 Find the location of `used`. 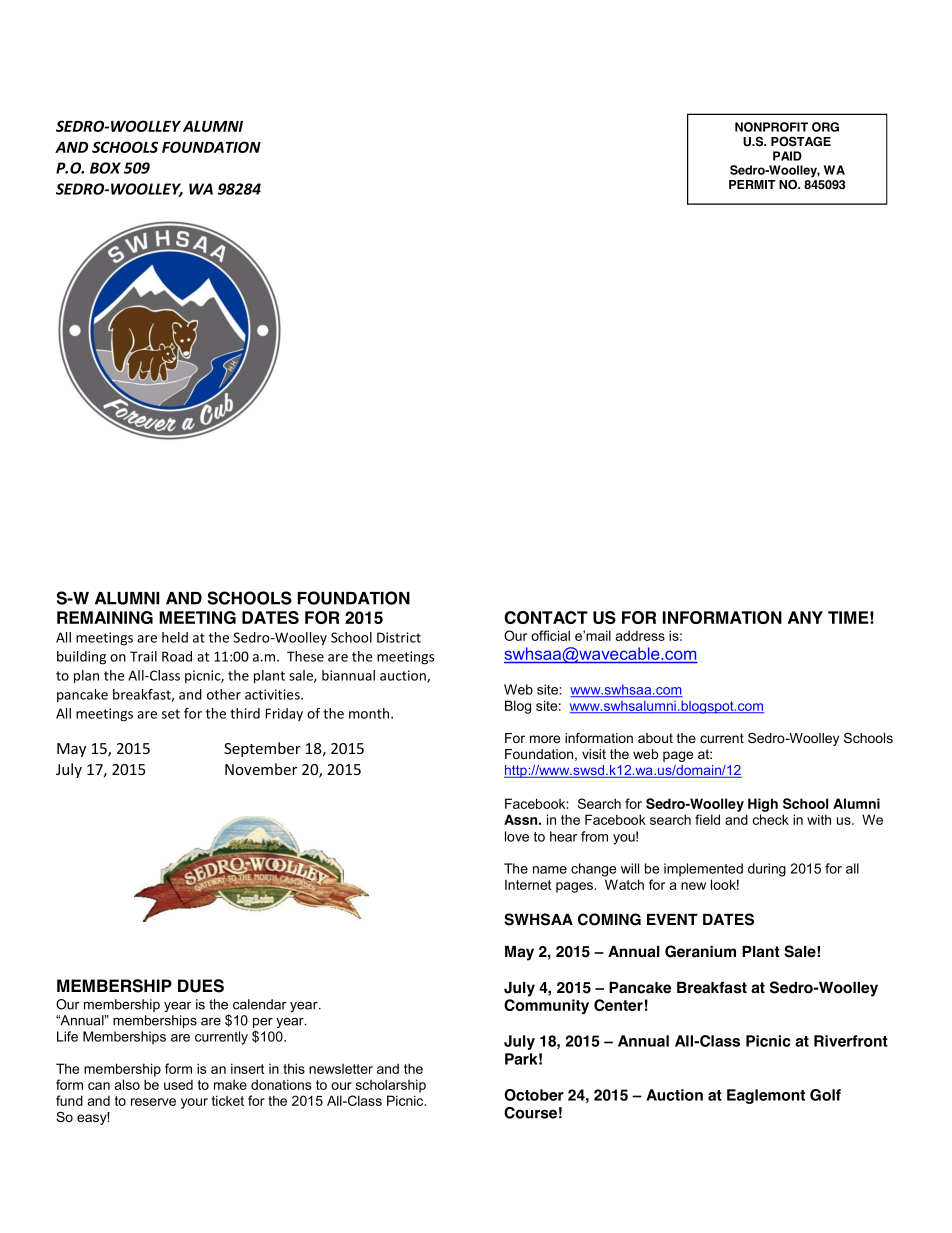

used is located at coordinates (178, 1084).
